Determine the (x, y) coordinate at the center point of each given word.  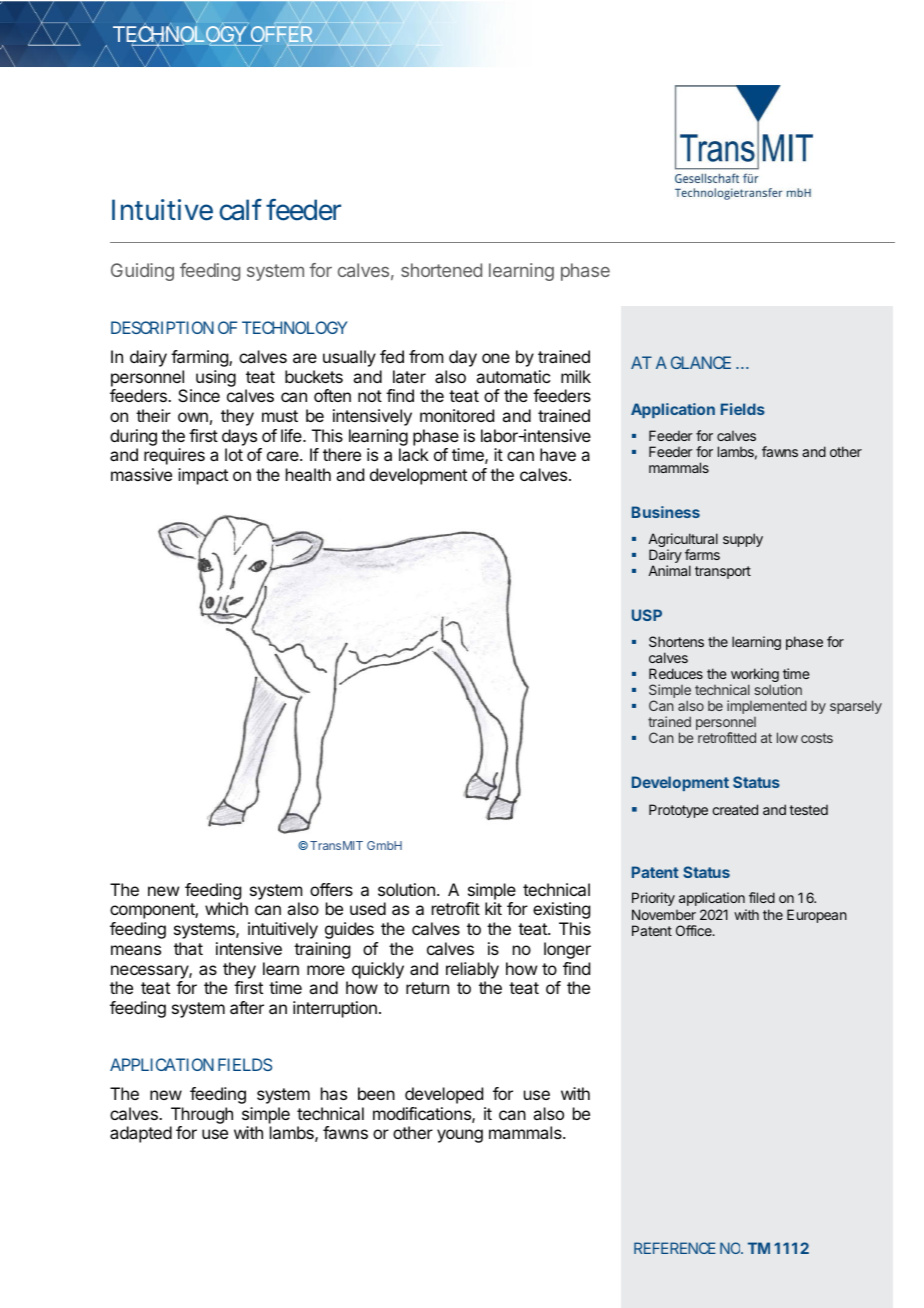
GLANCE (701, 362)
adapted (141, 1134)
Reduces (676, 673)
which (226, 908)
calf (240, 209)
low (787, 737)
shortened (441, 270)
